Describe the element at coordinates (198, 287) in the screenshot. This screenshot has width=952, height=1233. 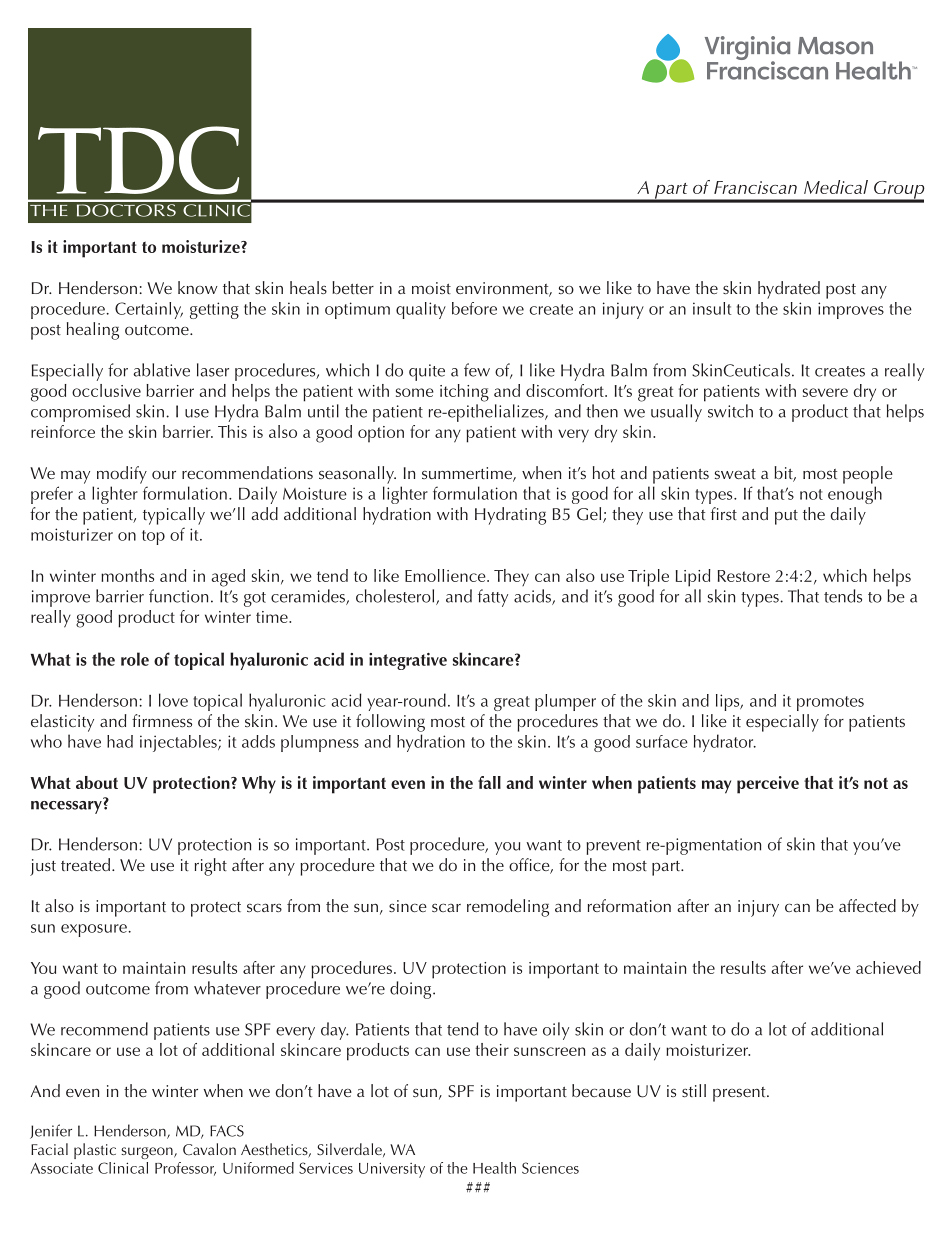
I see `know` at that location.
